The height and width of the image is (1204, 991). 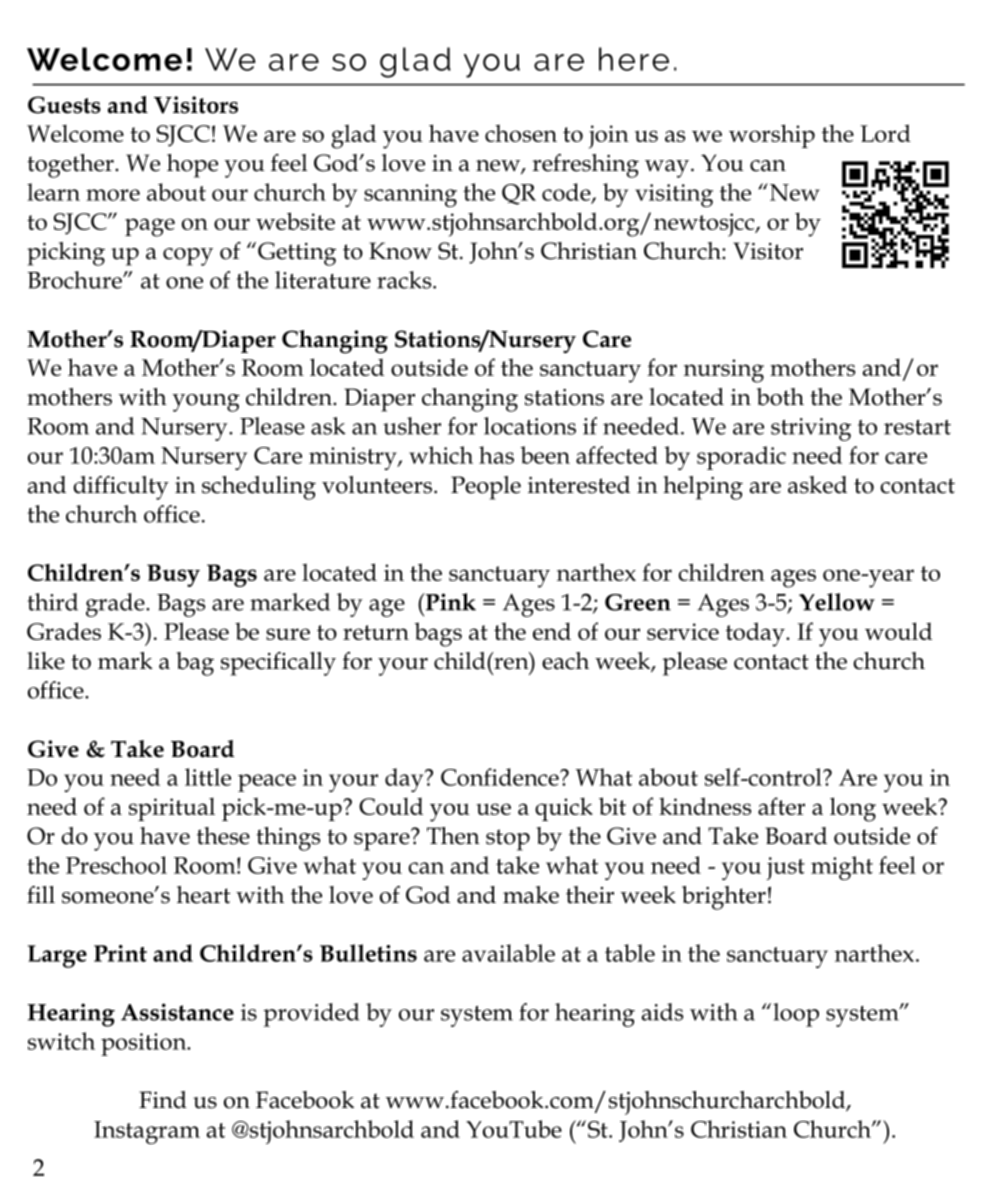 What do you see at coordinates (501, 777) in the image?
I see `Confidence` at bounding box center [501, 777].
